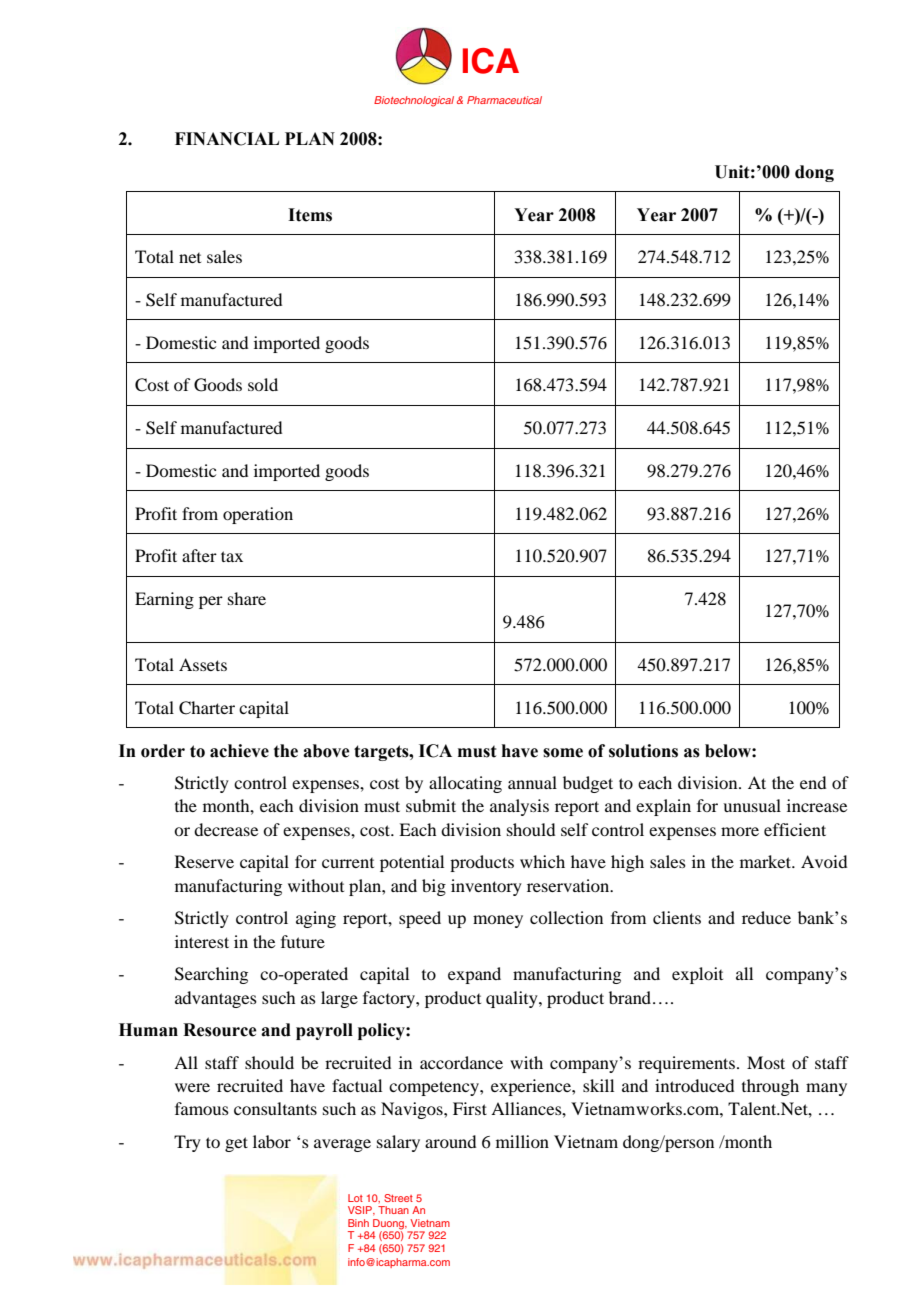 The height and width of the document is (1308, 924). Describe the element at coordinates (643, 751) in the document. I see `solutions` at that location.
